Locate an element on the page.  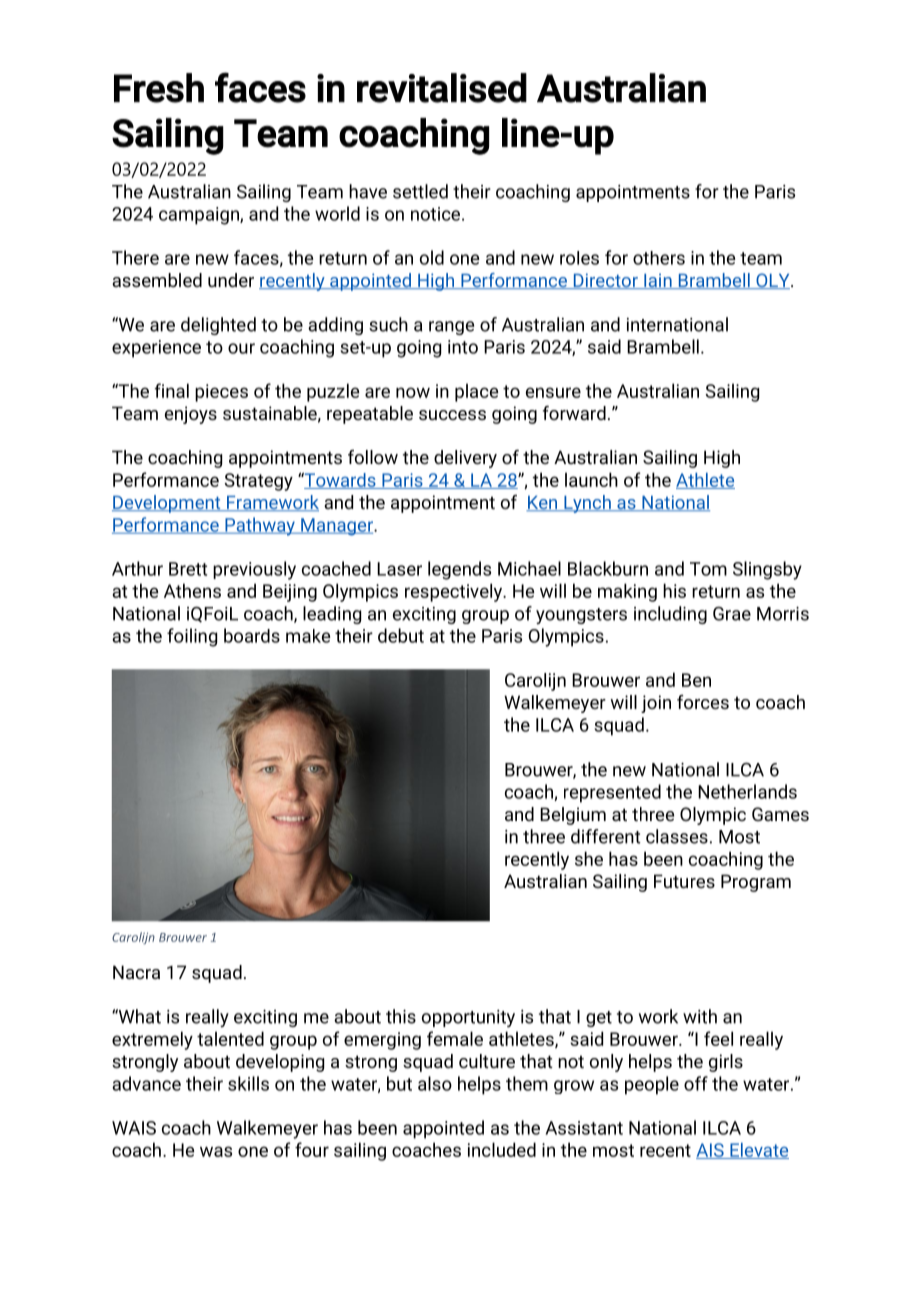
also is located at coordinates (435, 1083).
